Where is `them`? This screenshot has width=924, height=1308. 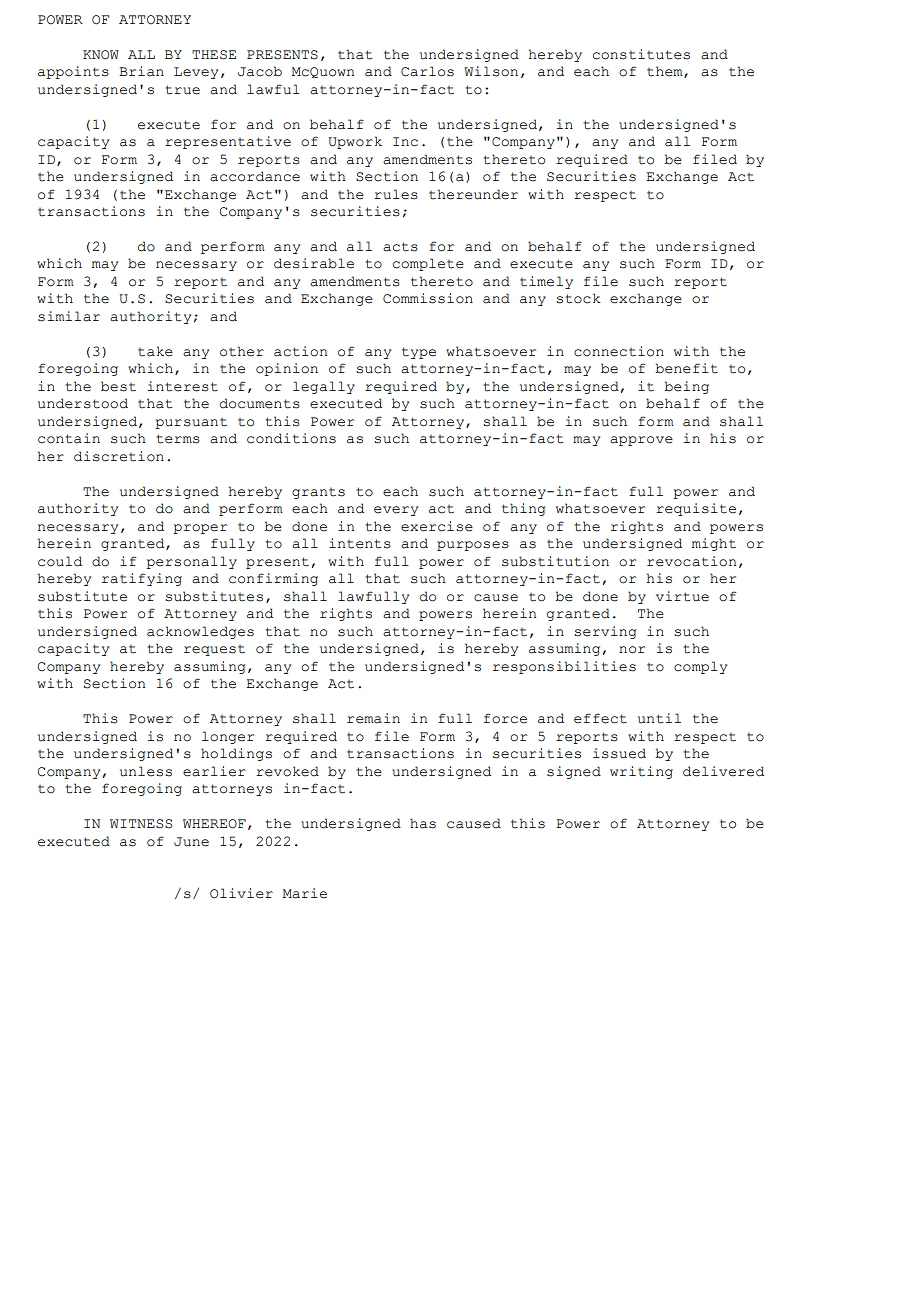
them is located at coordinates (666, 72).
